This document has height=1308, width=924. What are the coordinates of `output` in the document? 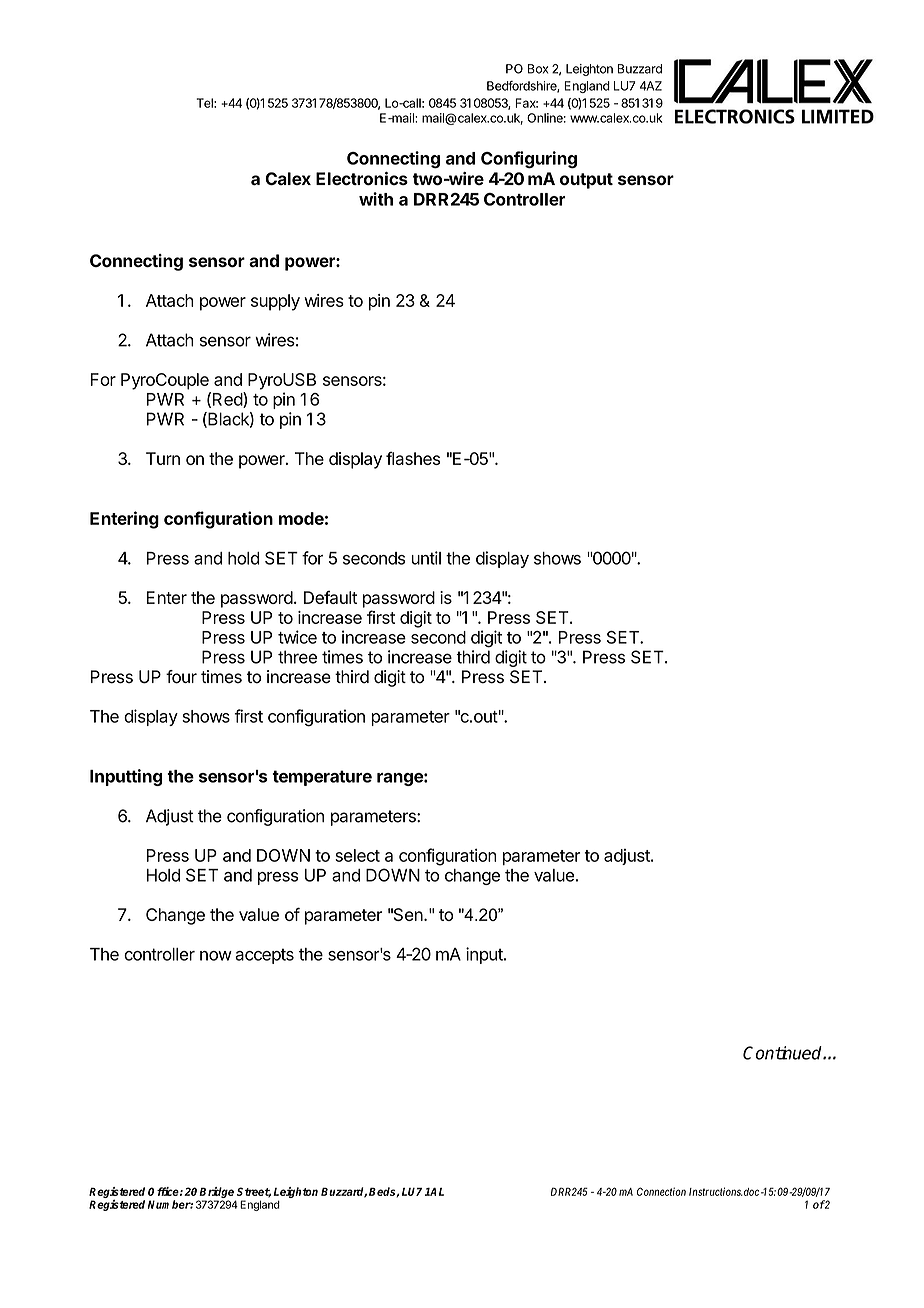 It's located at (586, 181).
